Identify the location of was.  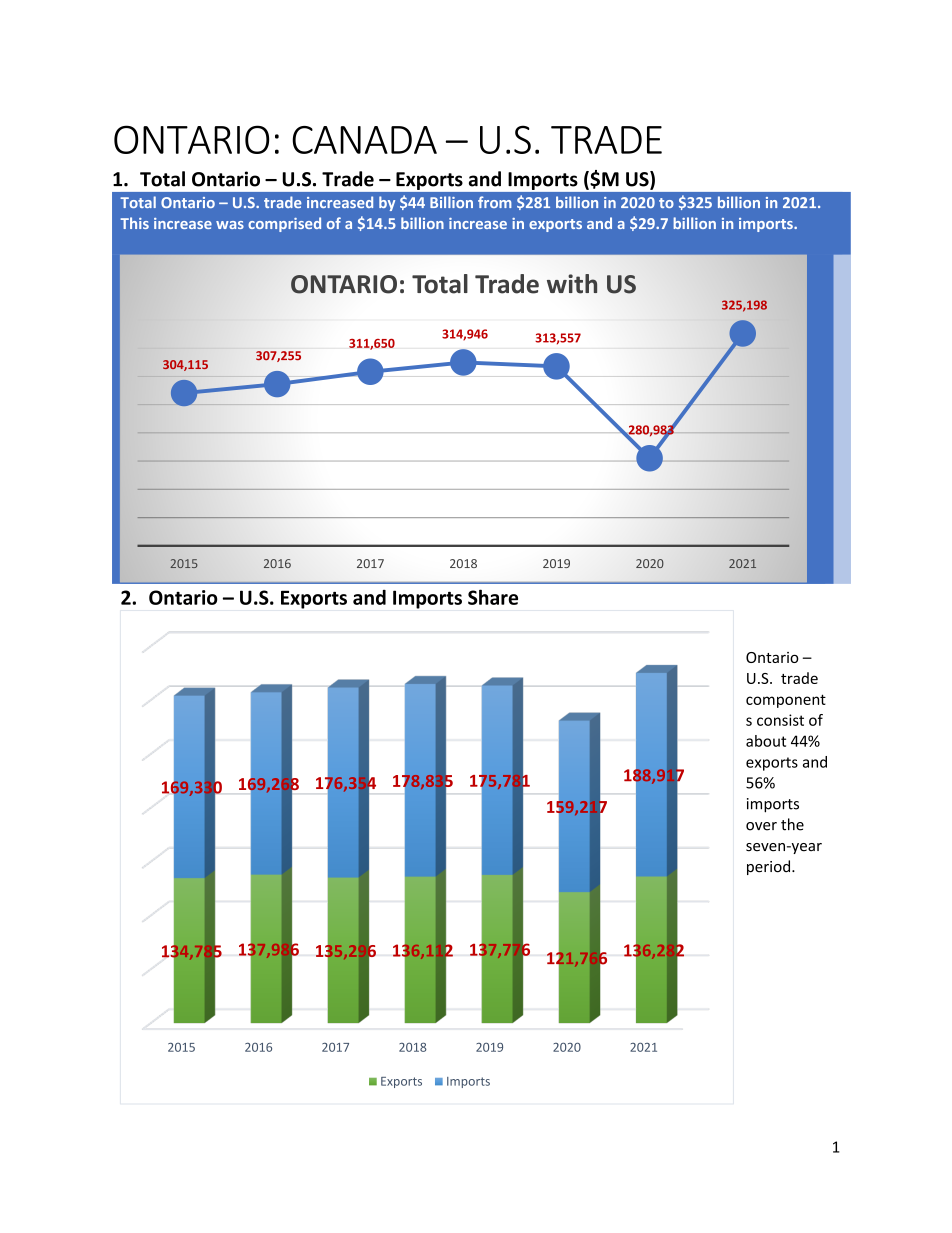
(230, 225).
